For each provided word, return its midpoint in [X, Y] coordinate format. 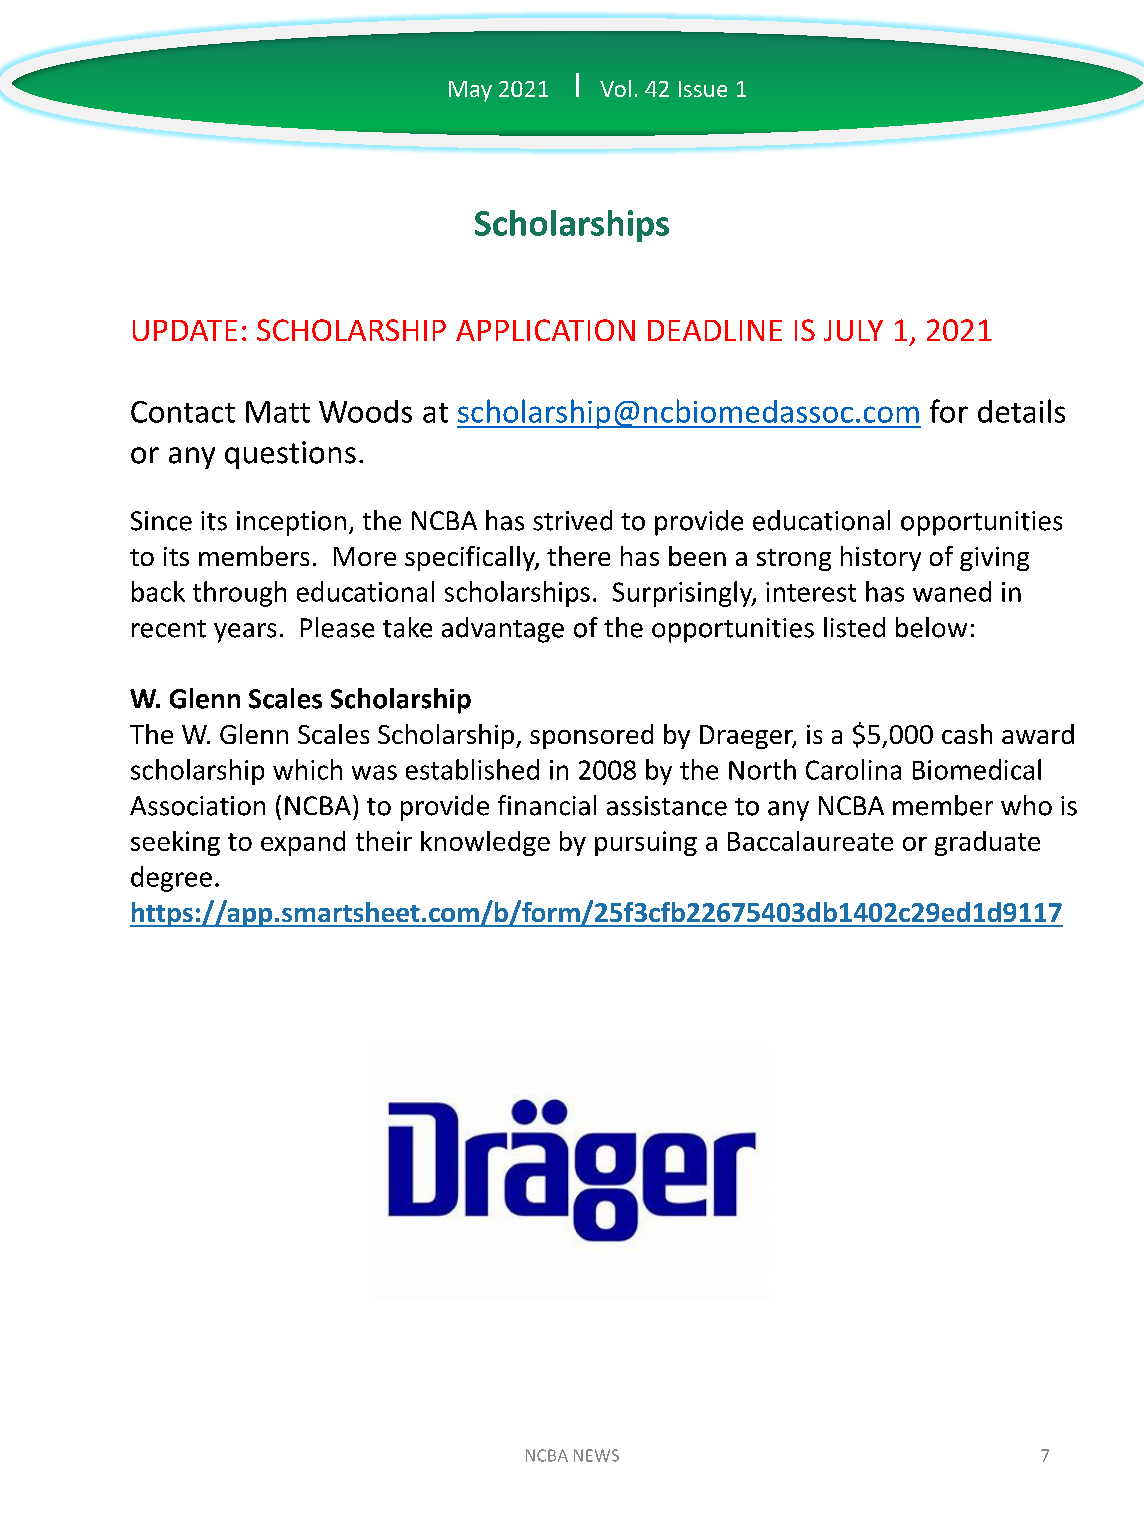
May [470, 91]
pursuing [646, 843]
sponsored [591, 736]
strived [572, 520]
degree [171, 879]
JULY [853, 330]
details [1021, 411]
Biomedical [977, 769]
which [307, 769]
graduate [987, 843]
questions [290, 455]
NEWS [596, 1455]
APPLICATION [545, 330]
